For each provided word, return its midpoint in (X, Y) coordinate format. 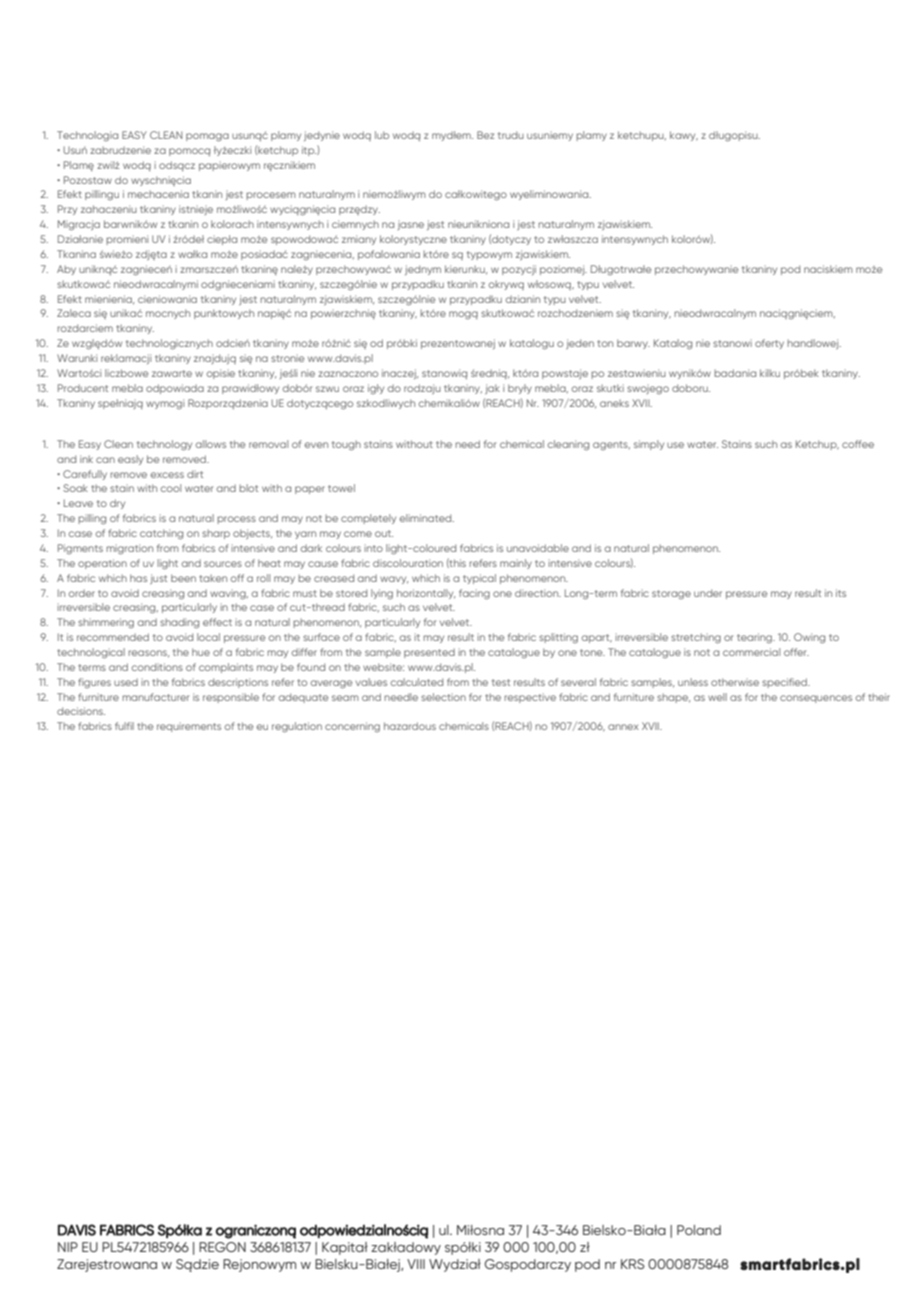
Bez (485, 135)
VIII (416, 1264)
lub (382, 135)
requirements (189, 727)
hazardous (410, 726)
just (158, 579)
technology (164, 445)
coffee (858, 444)
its (841, 593)
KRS (633, 1264)
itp (309, 151)
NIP (68, 1247)
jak (492, 389)
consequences (816, 699)
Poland (699, 1230)
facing (474, 594)
